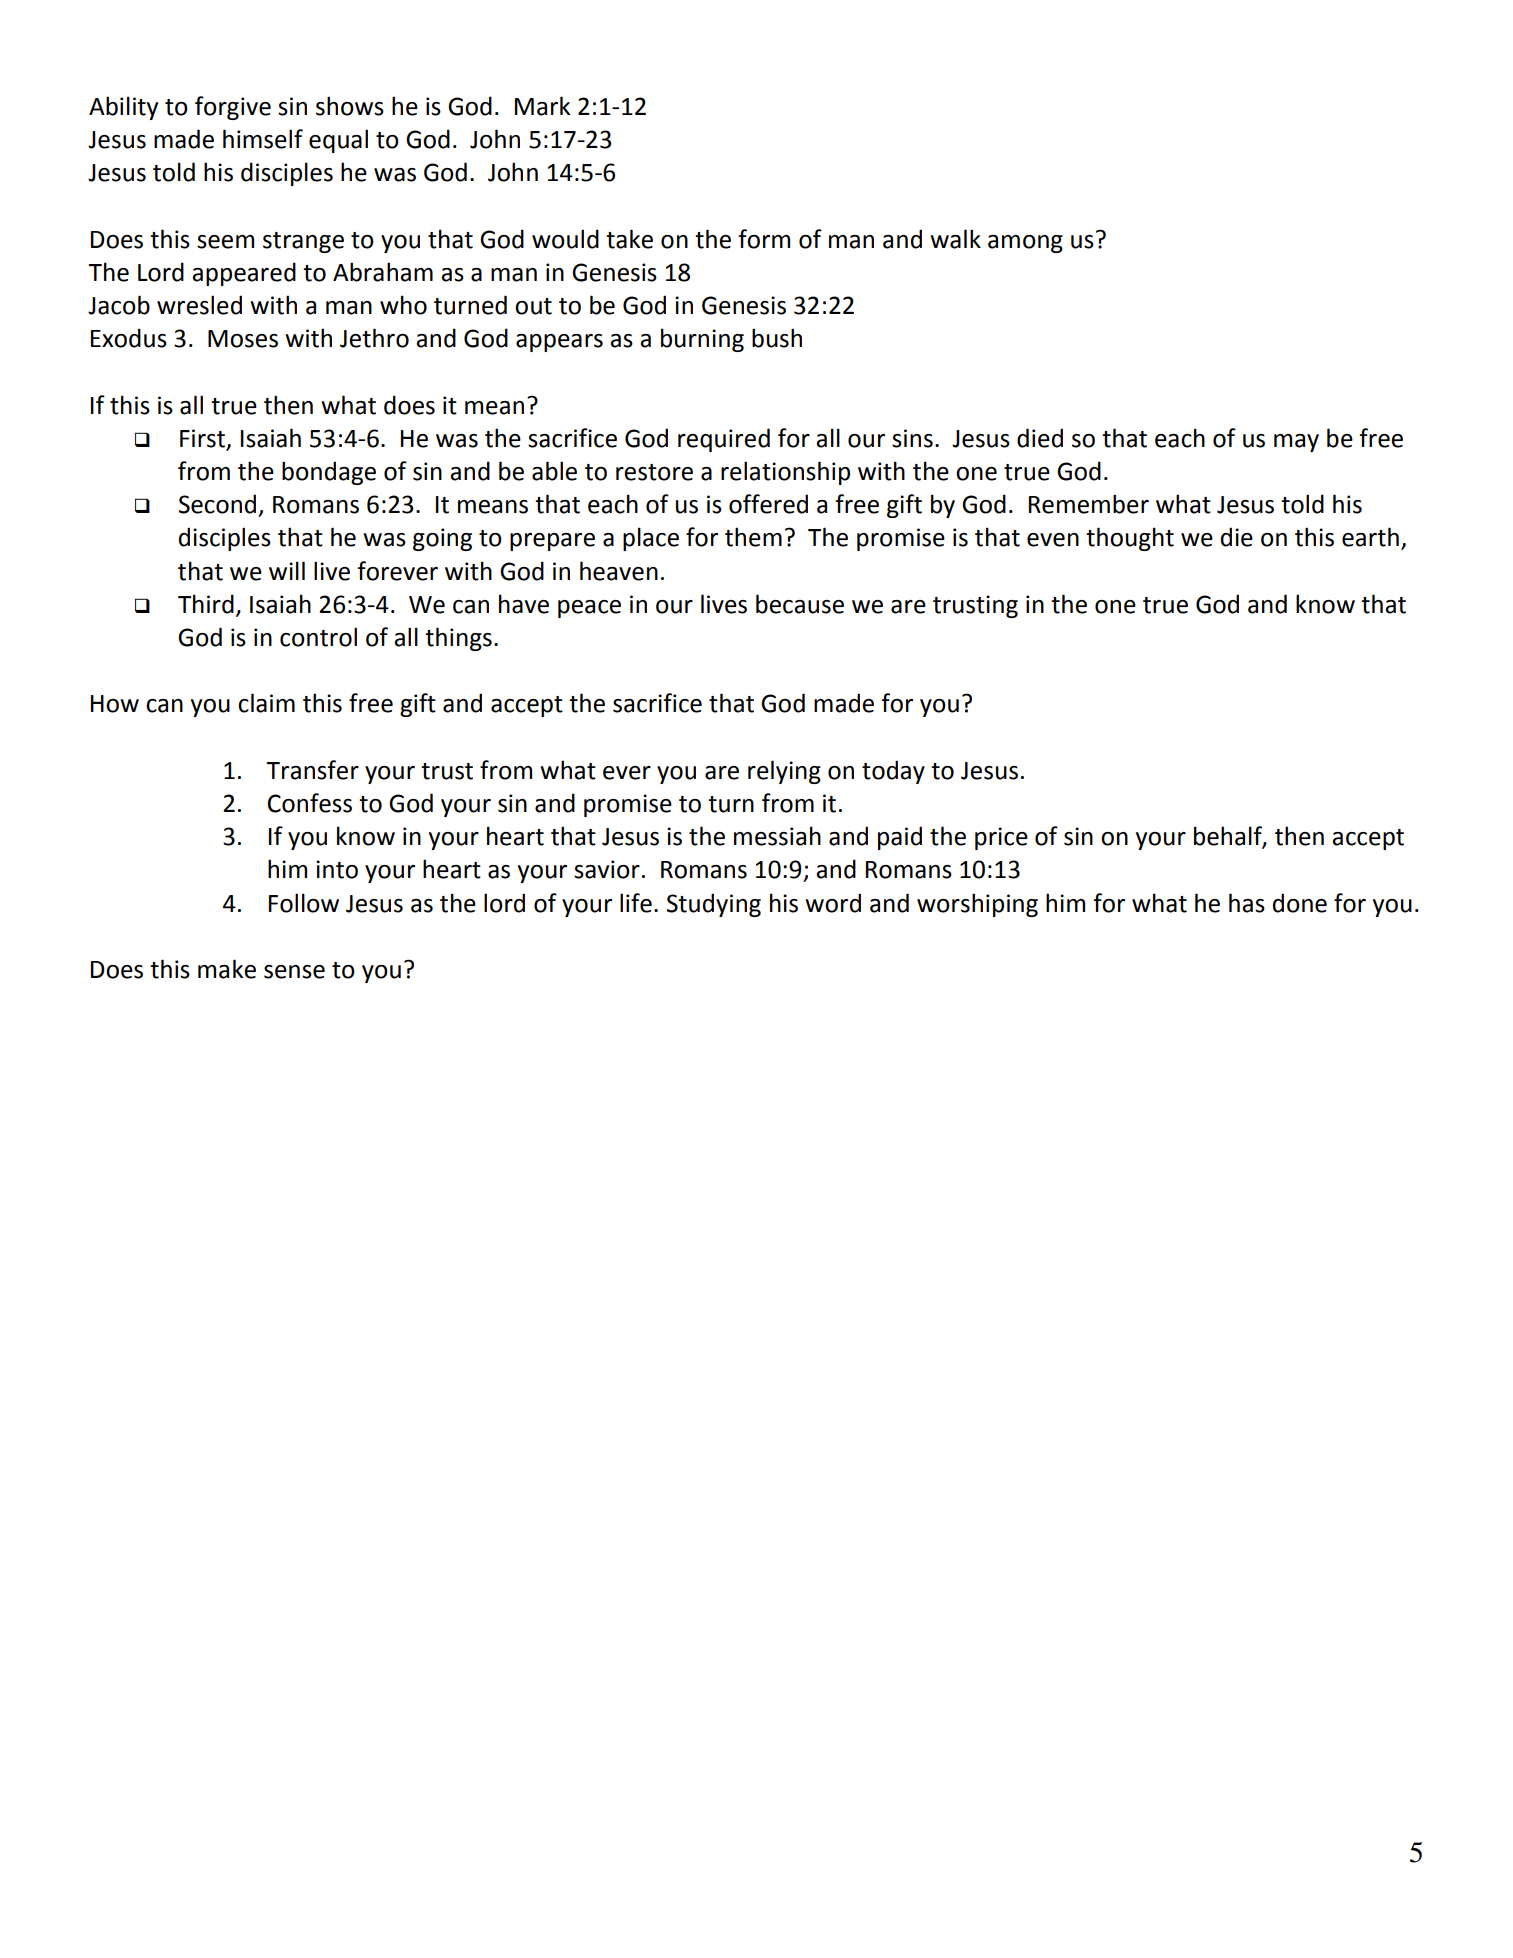 This screenshot has width=1513, height=1958. I want to click on Studying, so click(714, 905).
